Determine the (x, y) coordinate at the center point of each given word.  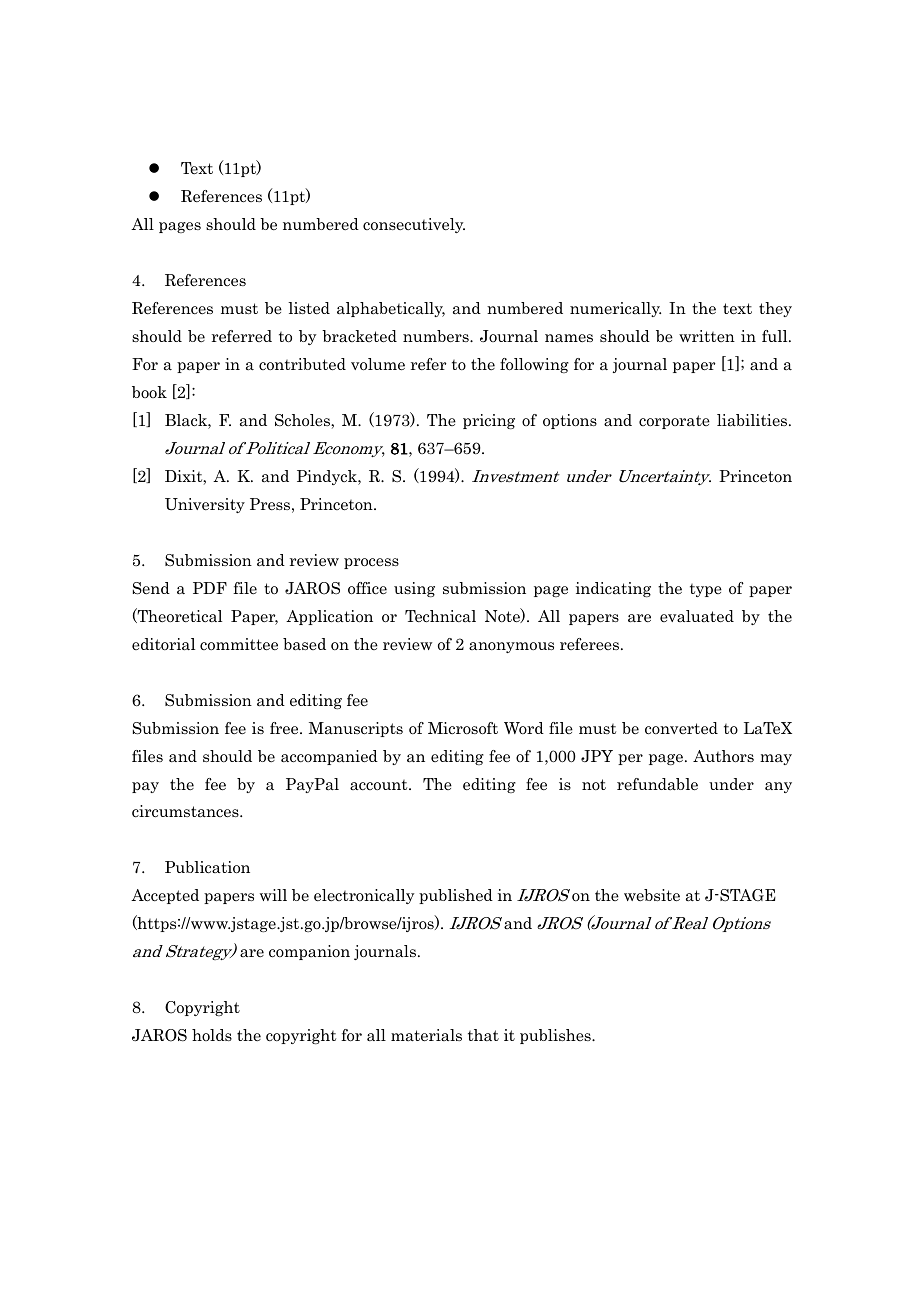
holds (212, 1035)
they (775, 309)
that (483, 1035)
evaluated (697, 616)
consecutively (414, 225)
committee (239, 644)
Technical (440, 616)
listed (309, 308)
